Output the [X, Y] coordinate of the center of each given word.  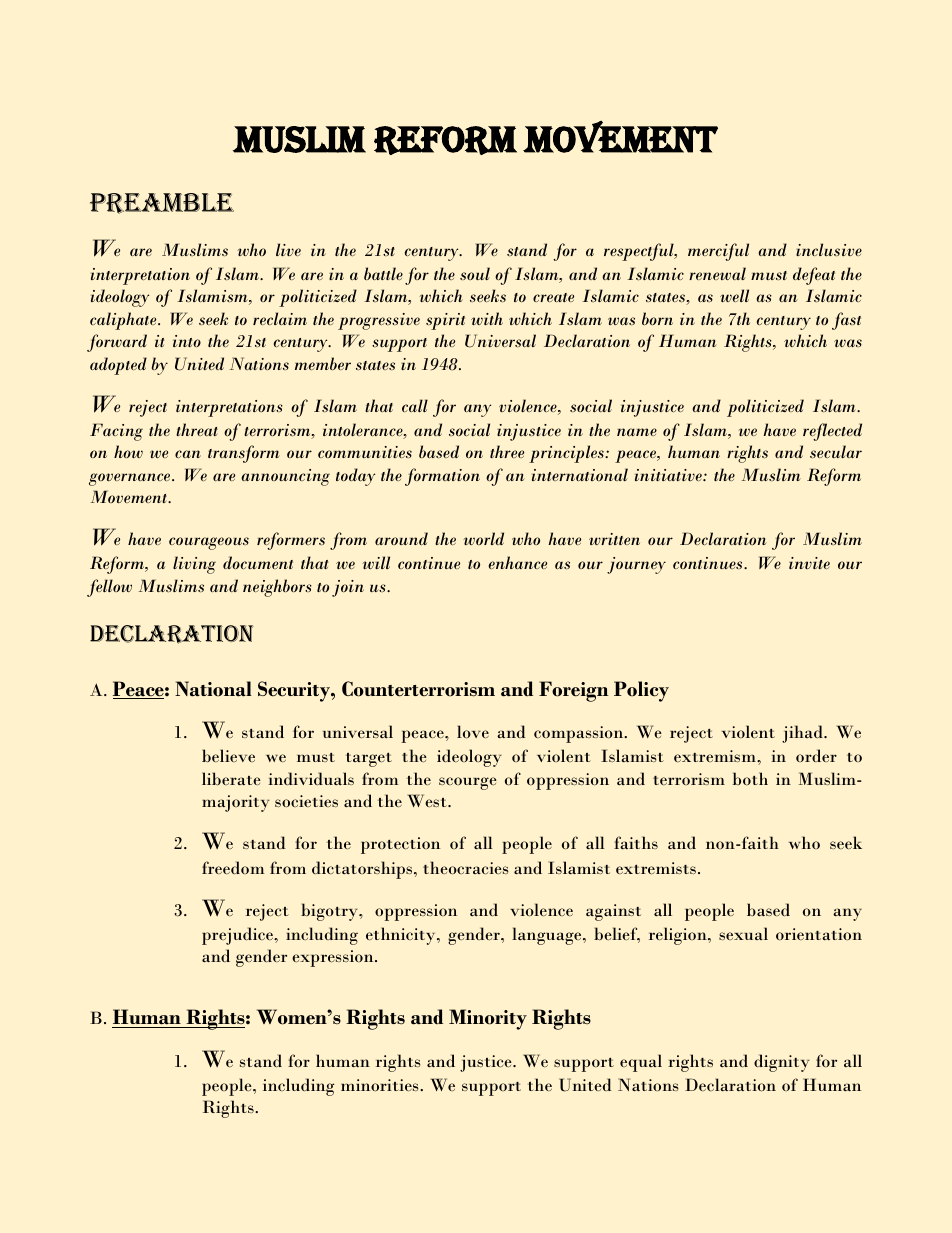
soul [475, 273]
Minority [488, 1019]
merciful [718, 252]
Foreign [573, 691]
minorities [381, 1085]
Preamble [162, 203]
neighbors [277, 588]
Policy [641, 691]
